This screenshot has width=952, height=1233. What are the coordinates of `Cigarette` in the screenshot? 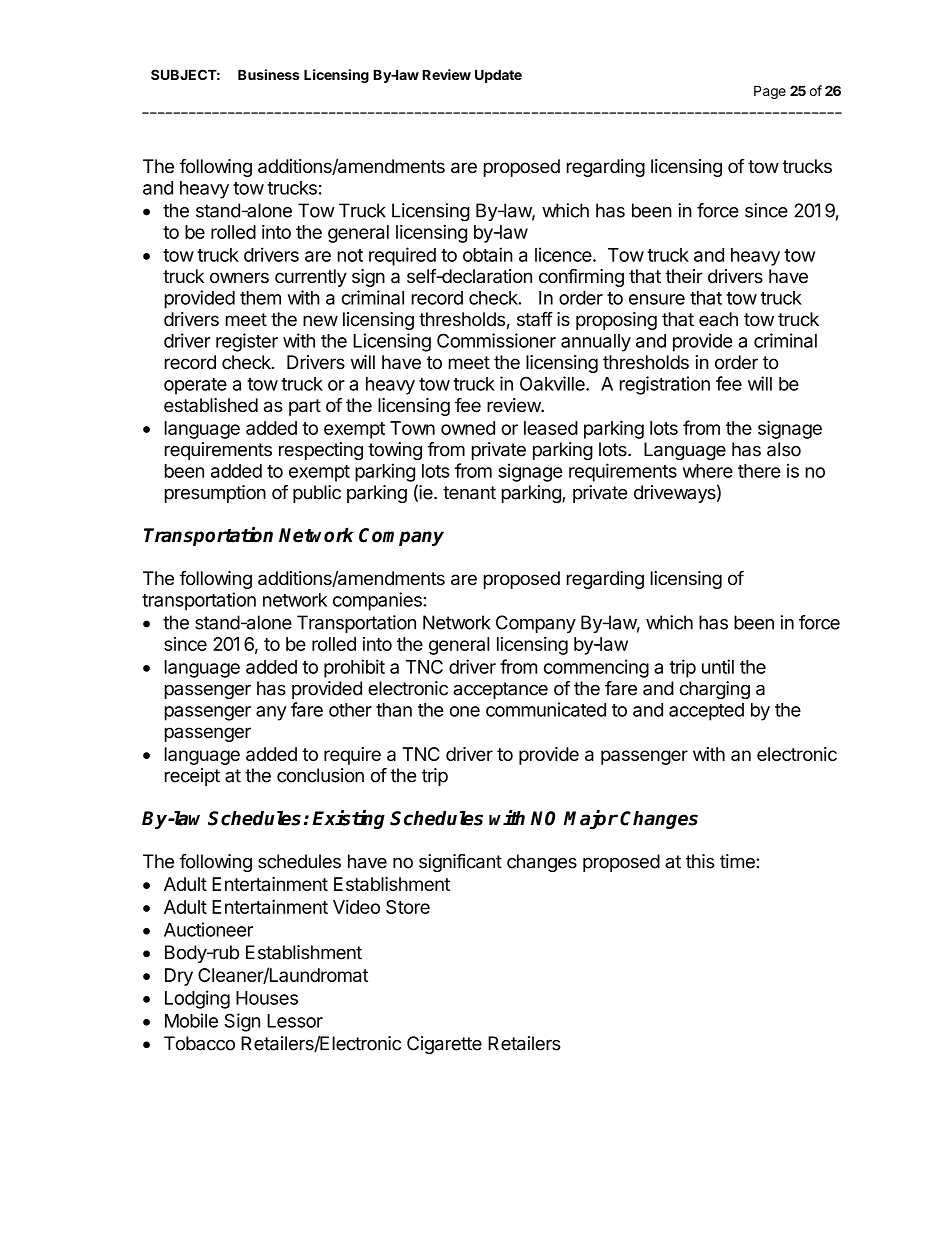 It's located at (444, 1045).
